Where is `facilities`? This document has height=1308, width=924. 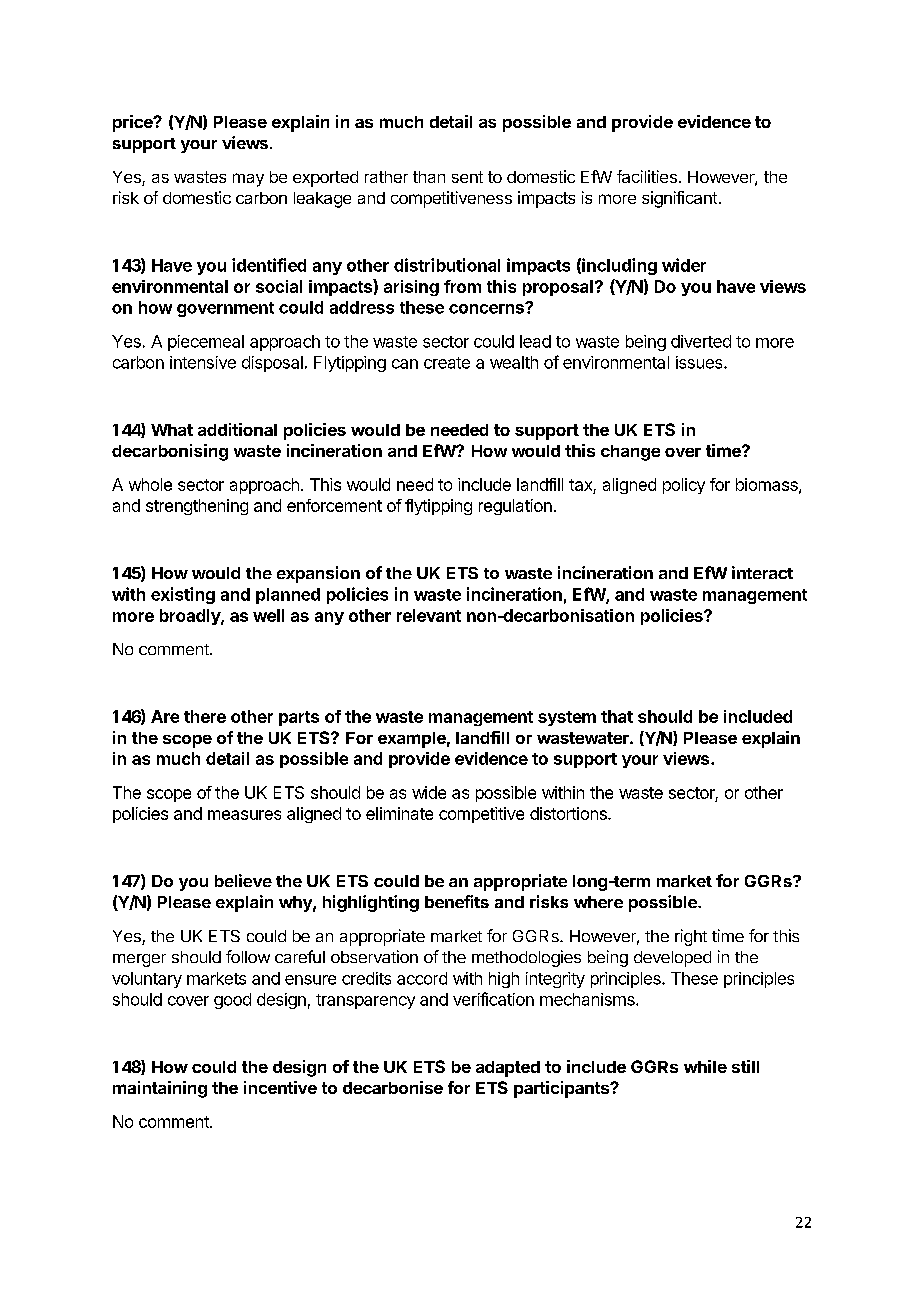 facilities is located at coordinates (647, 176).
